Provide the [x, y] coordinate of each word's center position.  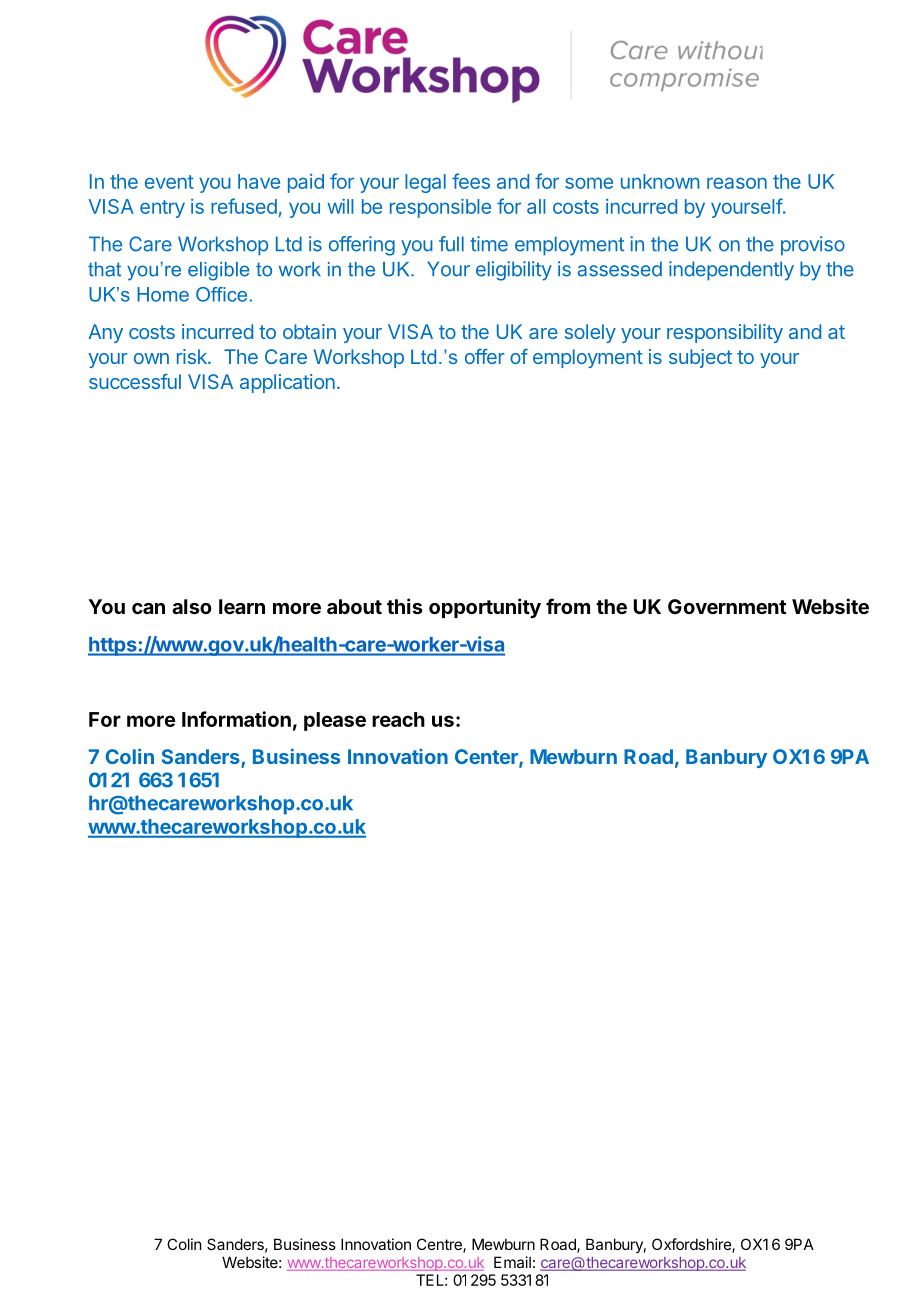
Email [512, 1262]
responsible [440, 208]
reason [737, 183]
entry [162, 209]
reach [398, 719]
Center [487, 758]
